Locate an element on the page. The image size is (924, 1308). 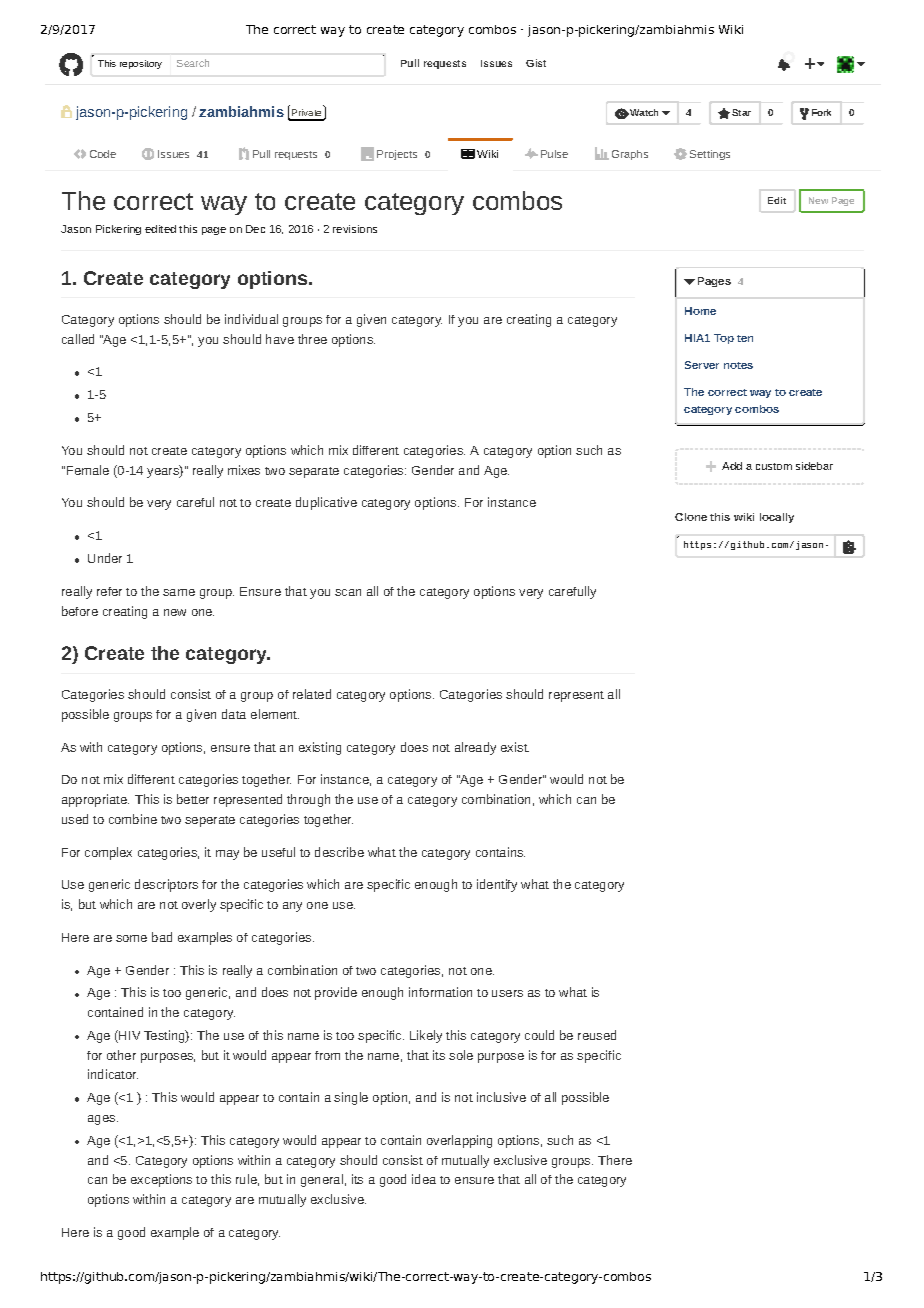
repository is located at coordinates (141, 64).
